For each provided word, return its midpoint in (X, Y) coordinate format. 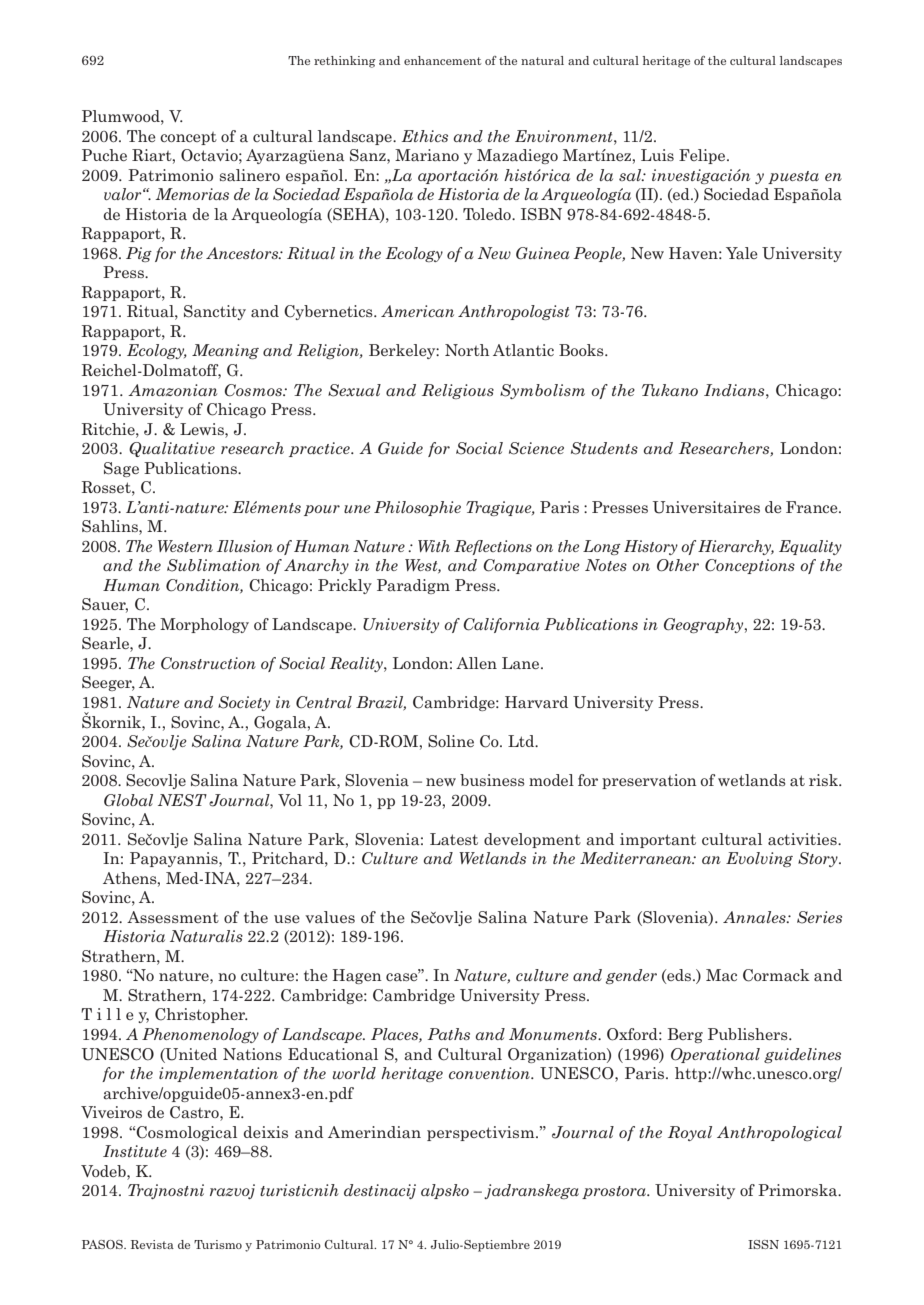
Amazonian (172, 390)
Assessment (173, 917)
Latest (454, 839)
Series (819, 917)
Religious (458, 391)
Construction (208, 663)
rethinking (345, 62)
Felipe (703, 156)
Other (678, 565)
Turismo (218, 1244)
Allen (476, 663)
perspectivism (482, 1133)
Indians (735, 390)
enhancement (442, 60)
